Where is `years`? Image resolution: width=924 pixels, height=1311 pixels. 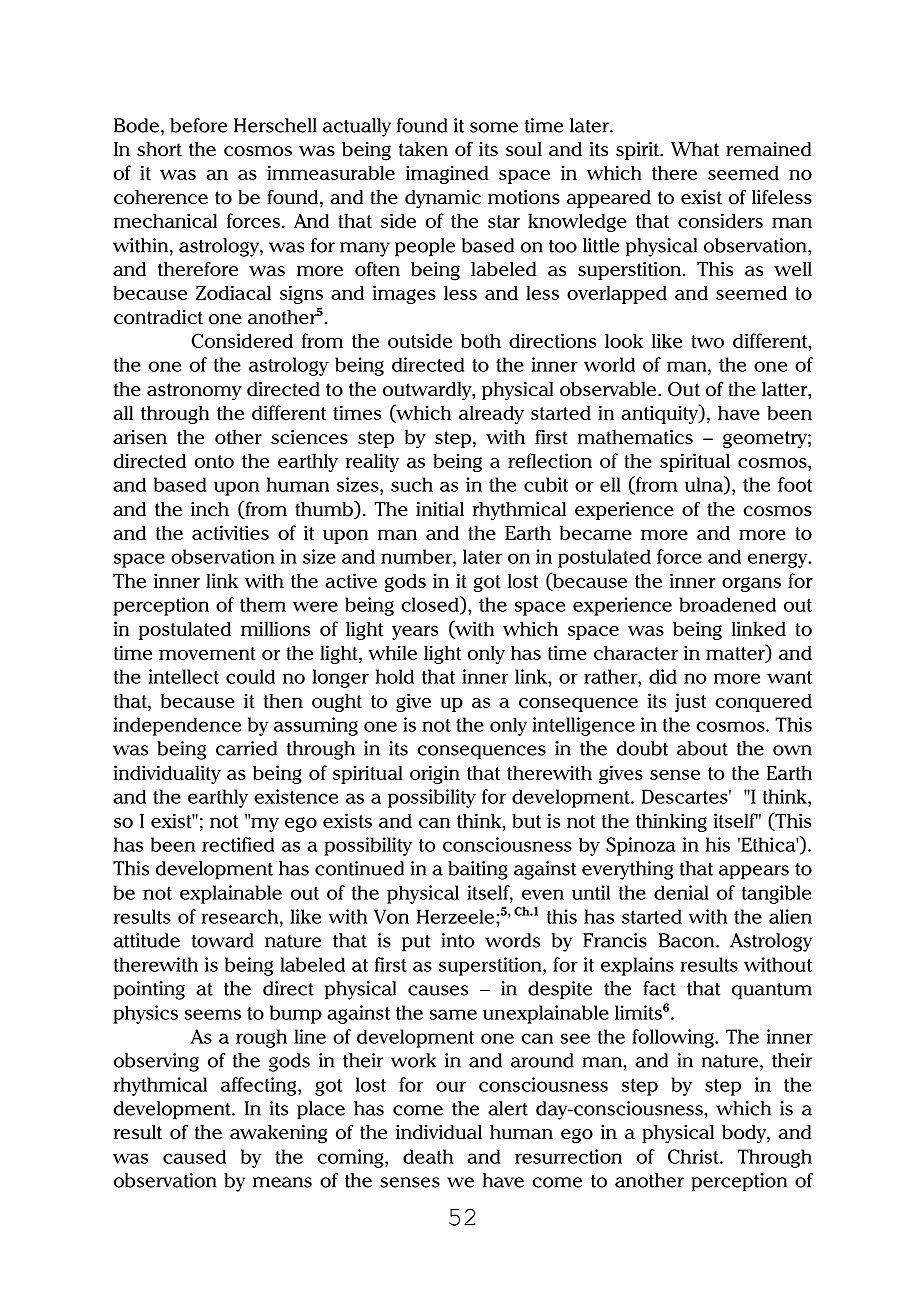
years is located at coordinates (415, 633).
